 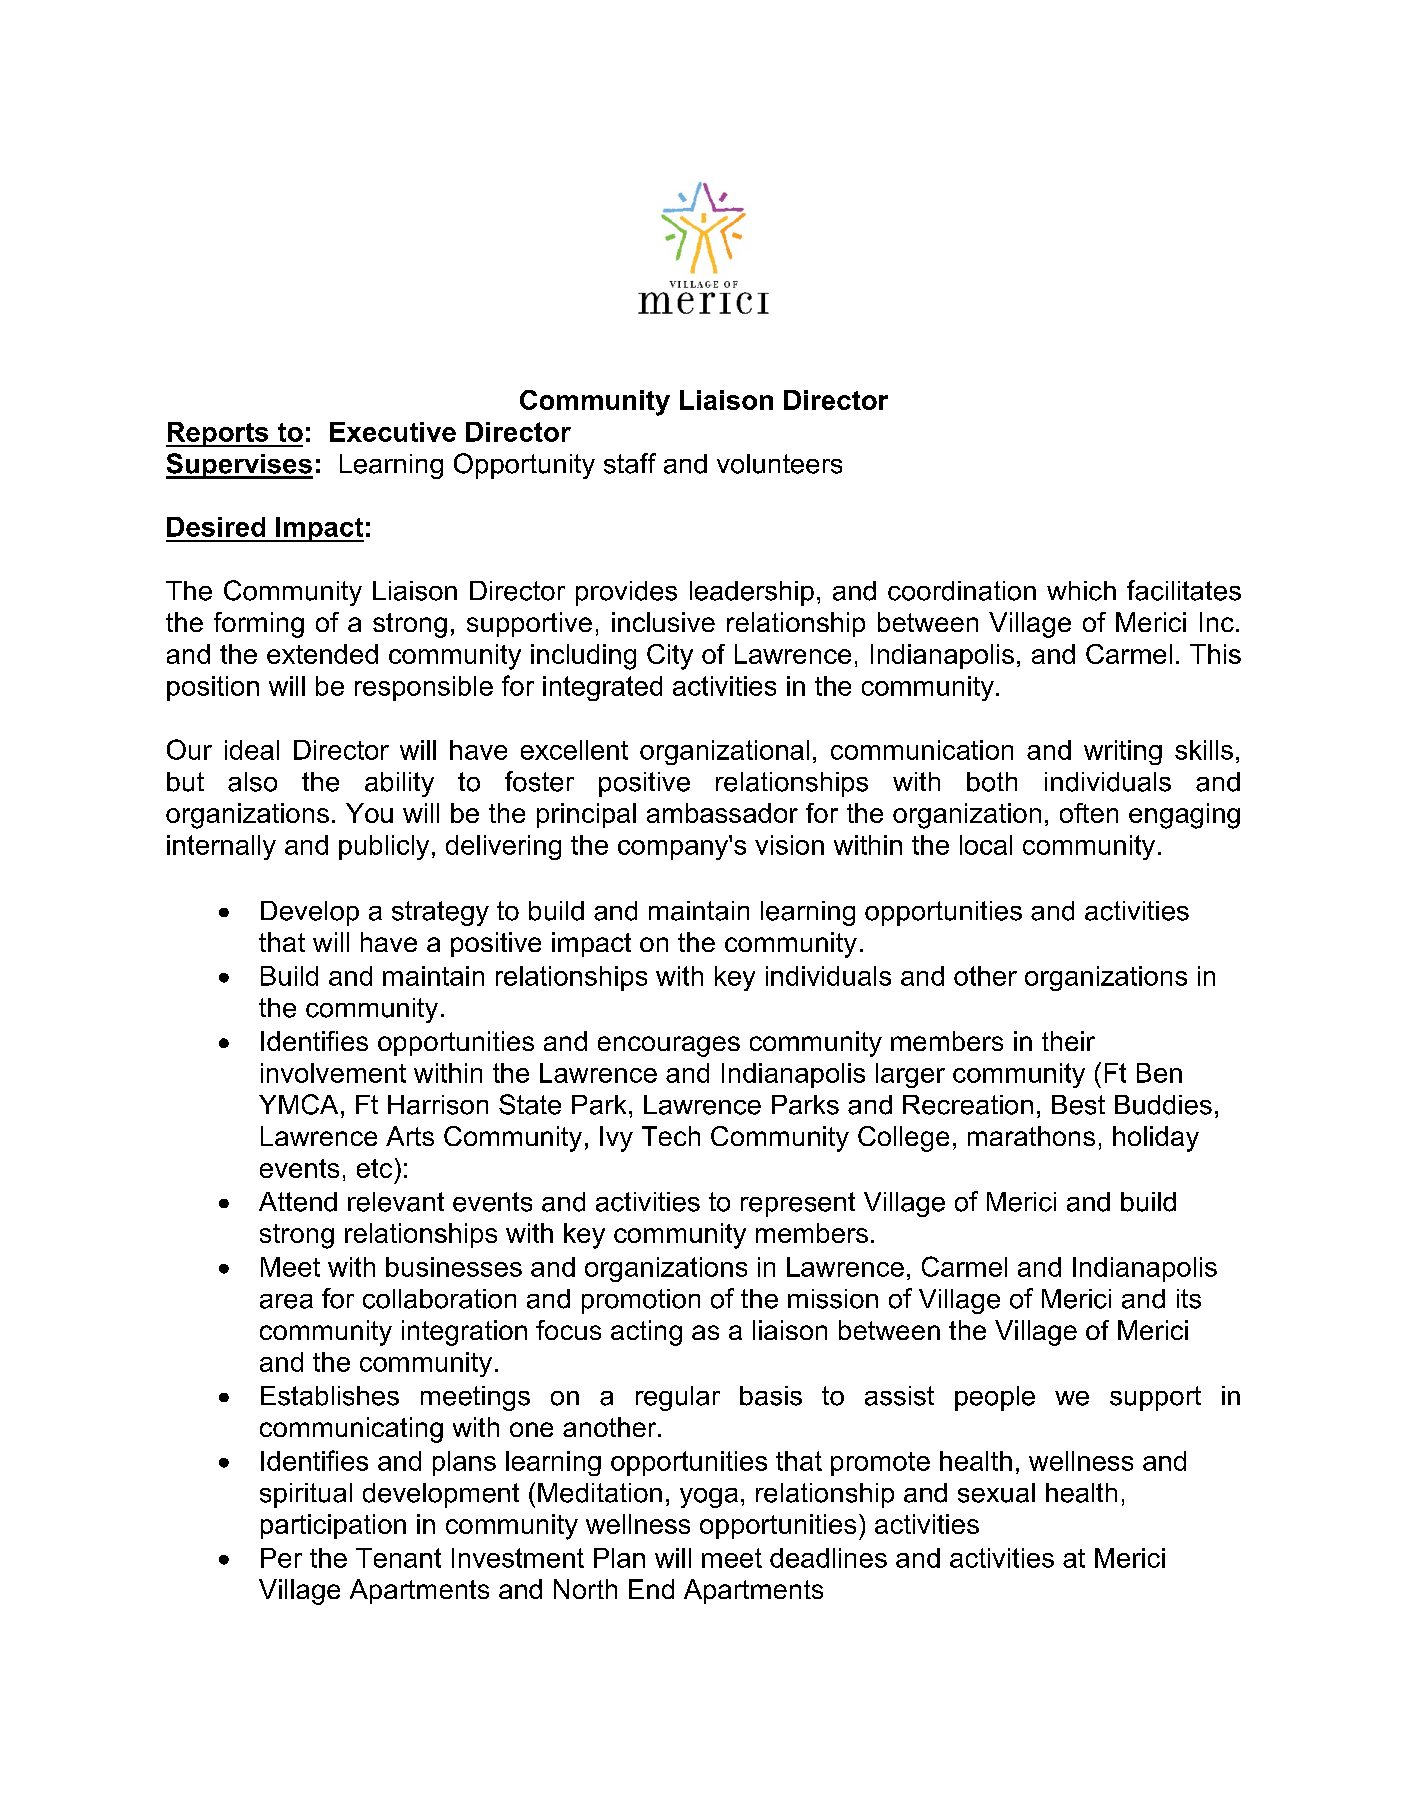 I want to click on publicly, so click(x=384, y=847).
